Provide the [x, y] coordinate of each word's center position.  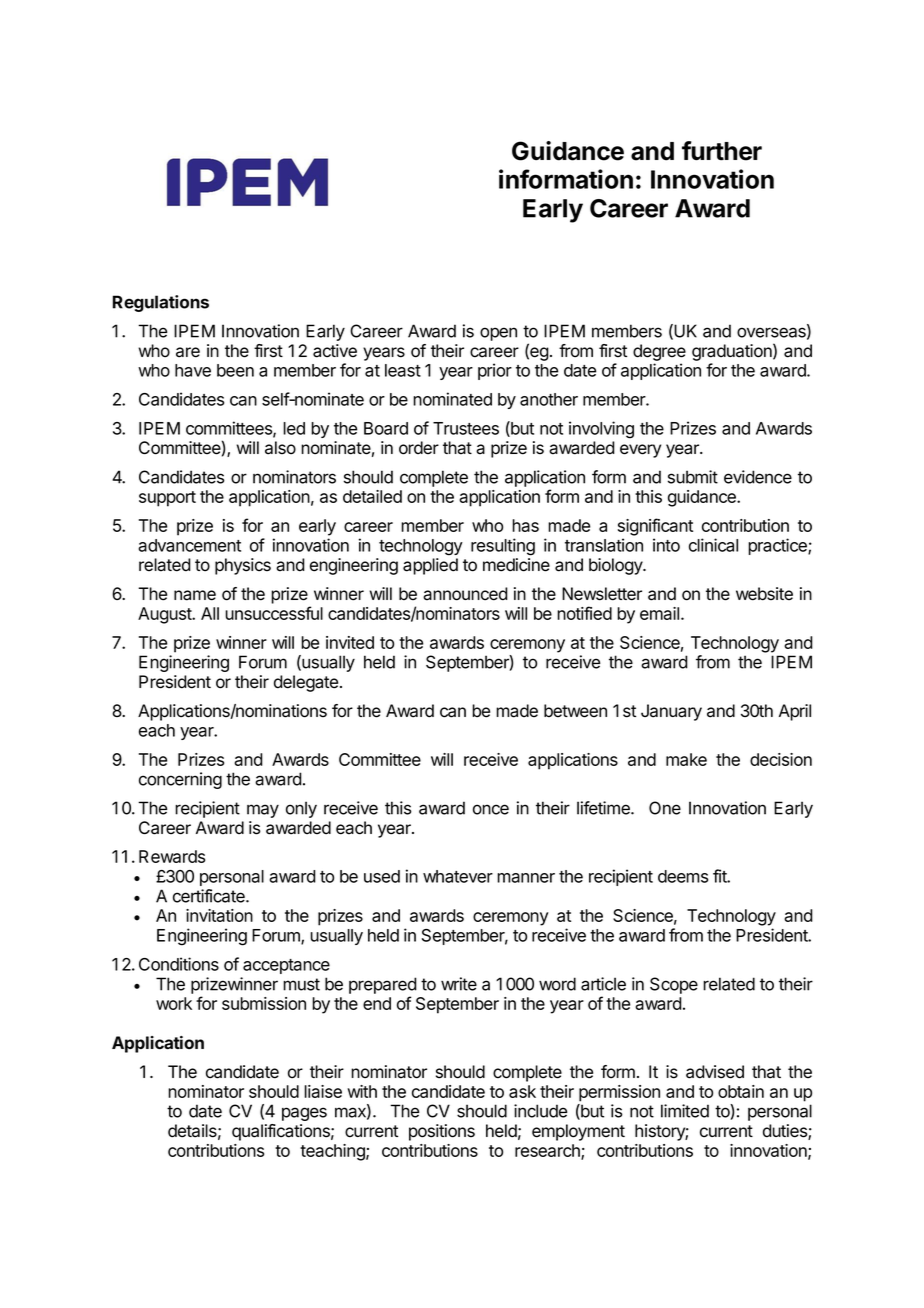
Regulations [161, 303]
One [665, 808]
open [498, 334]
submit [693, 477]
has [525, 525]
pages [304, 1114]
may [263, 811]
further [722, 151]
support [167, 499]
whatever [458, 876]
